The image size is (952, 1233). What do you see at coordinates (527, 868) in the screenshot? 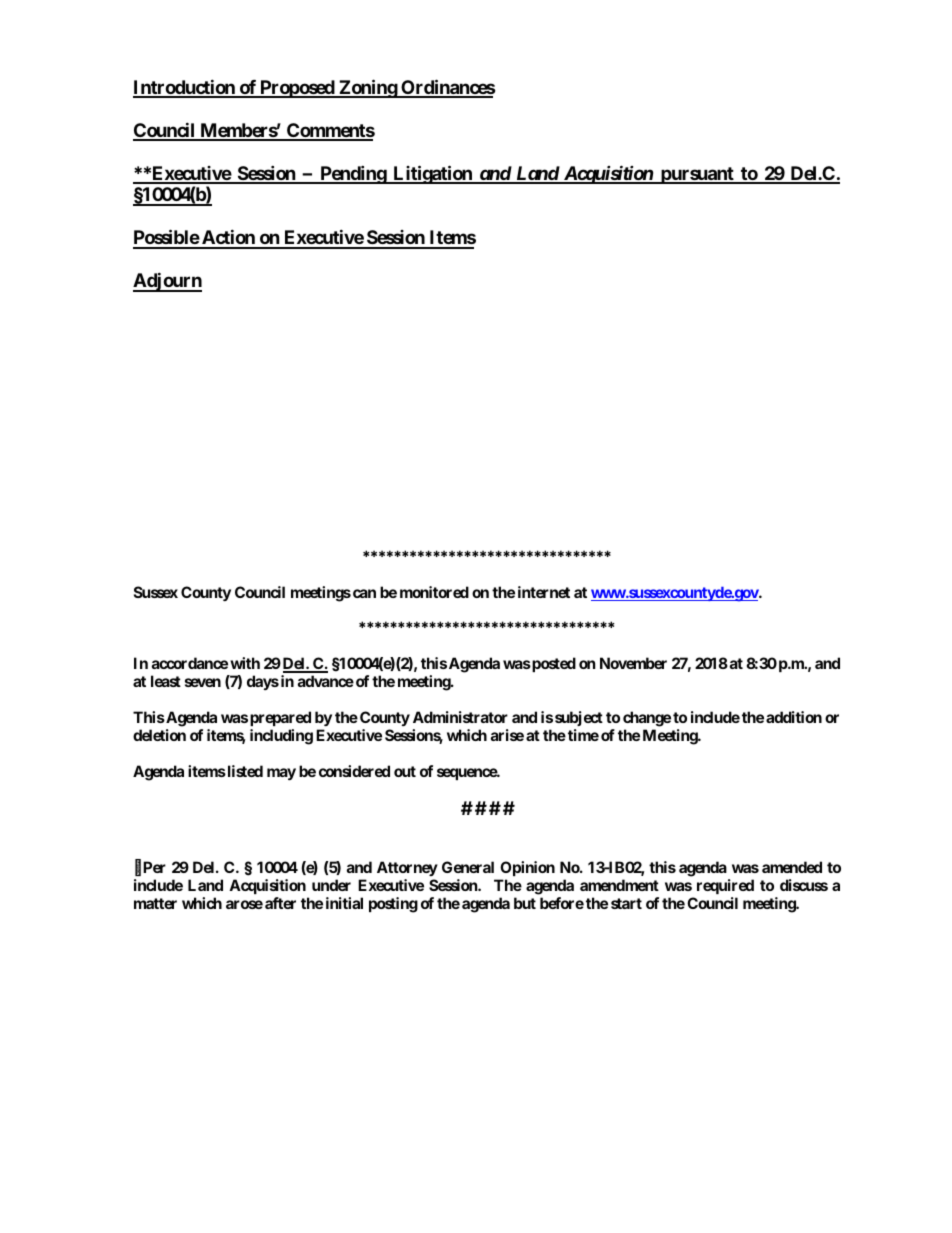
I see `Opinion` at bounding box center [527, 868].
